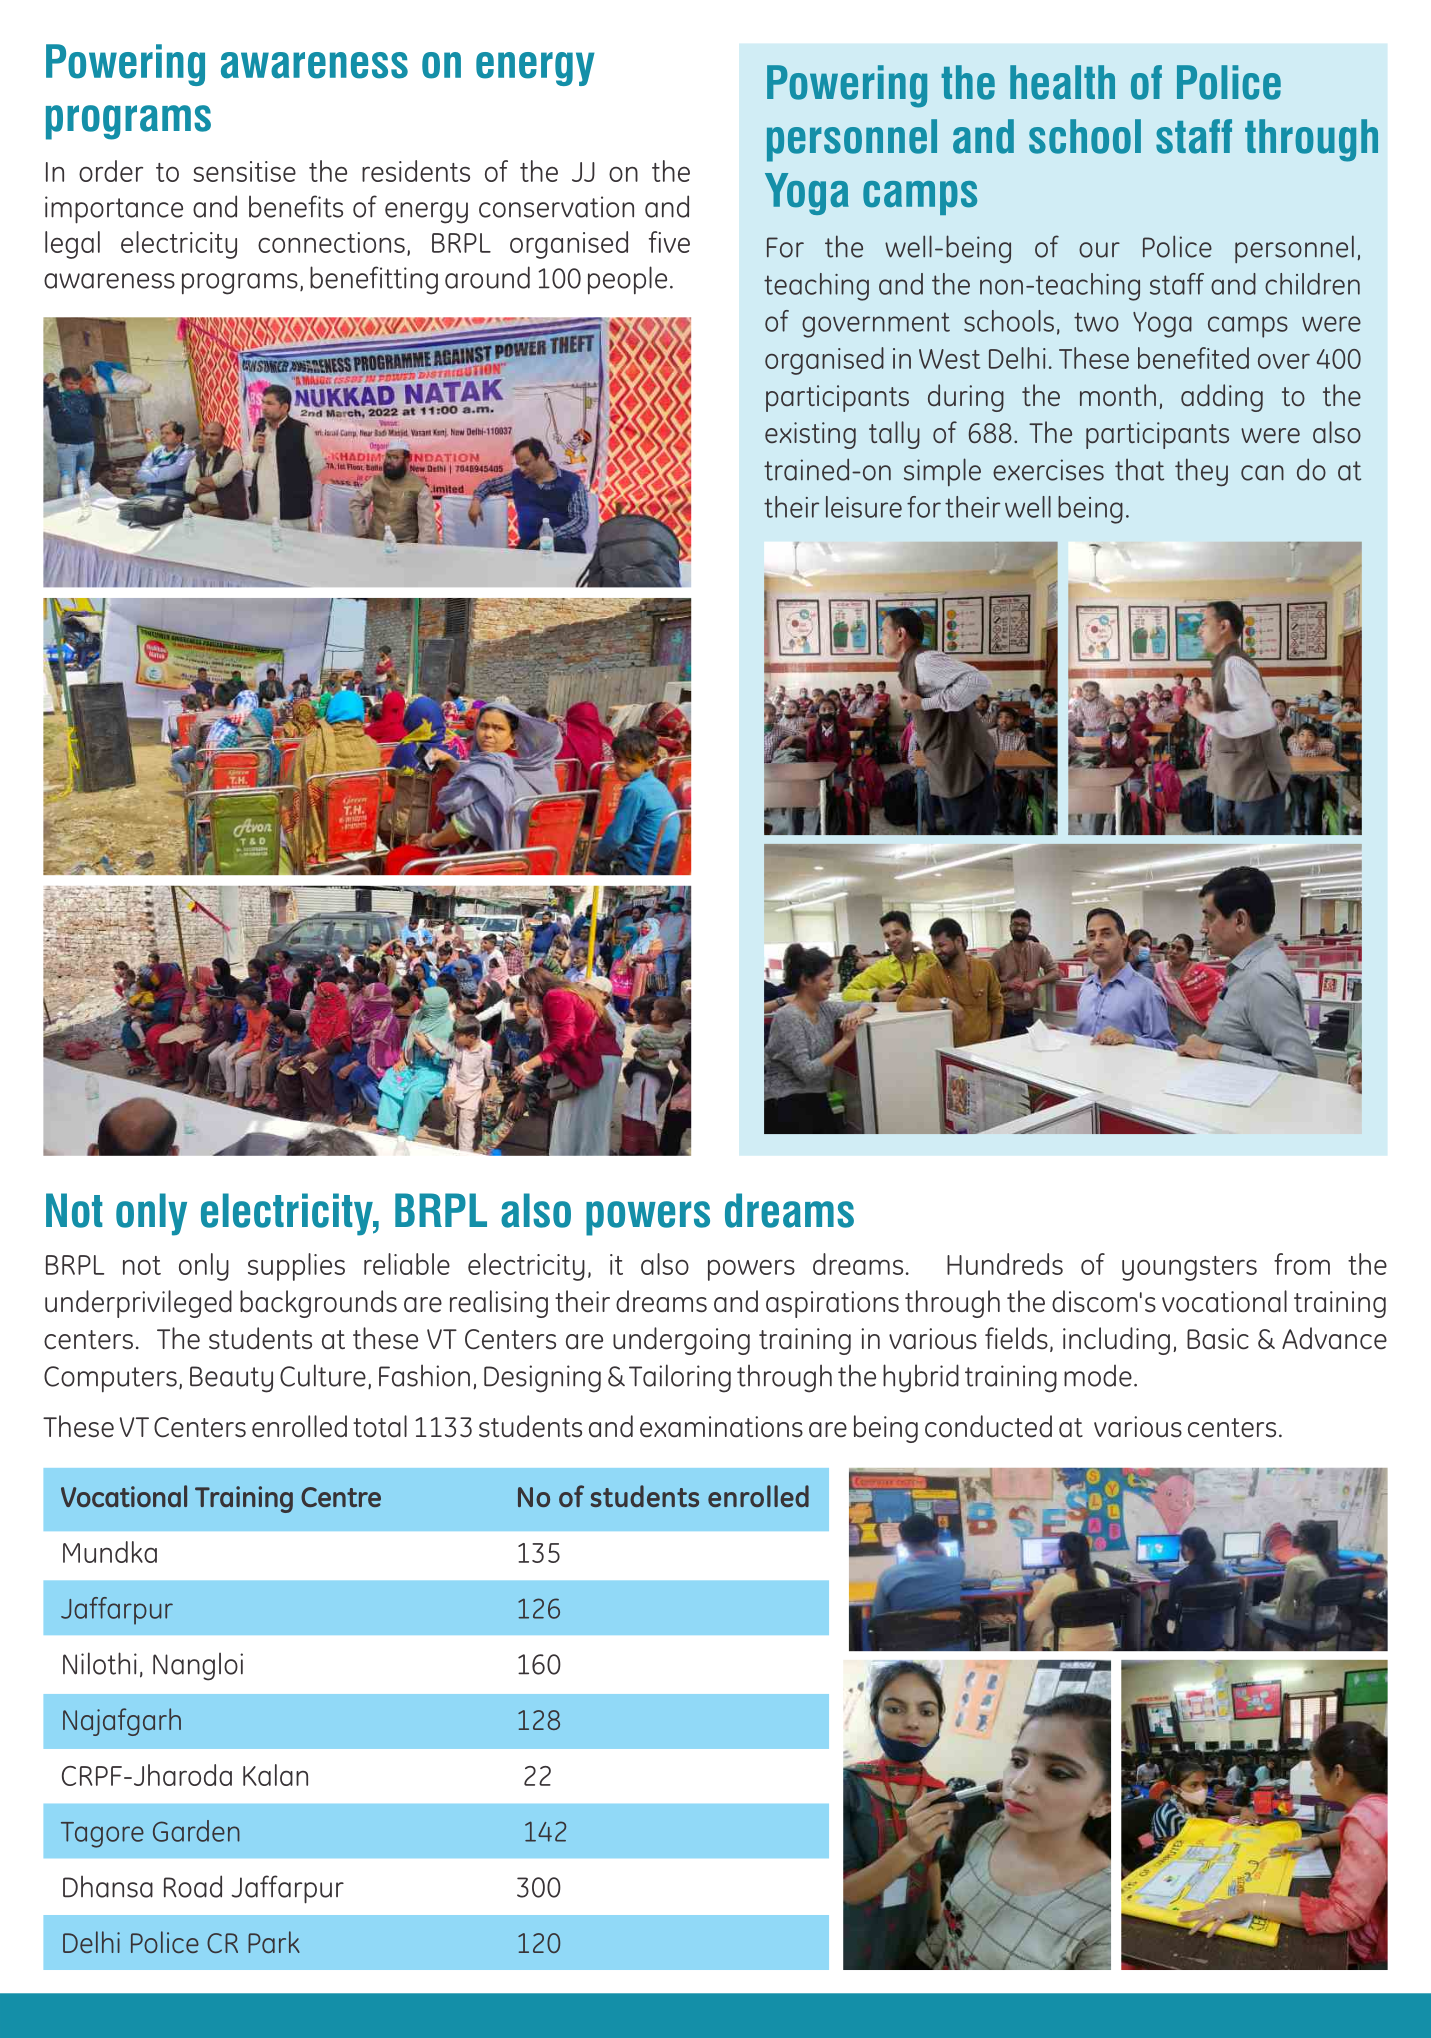  I want to click on supplies, so click(296, 1267).
